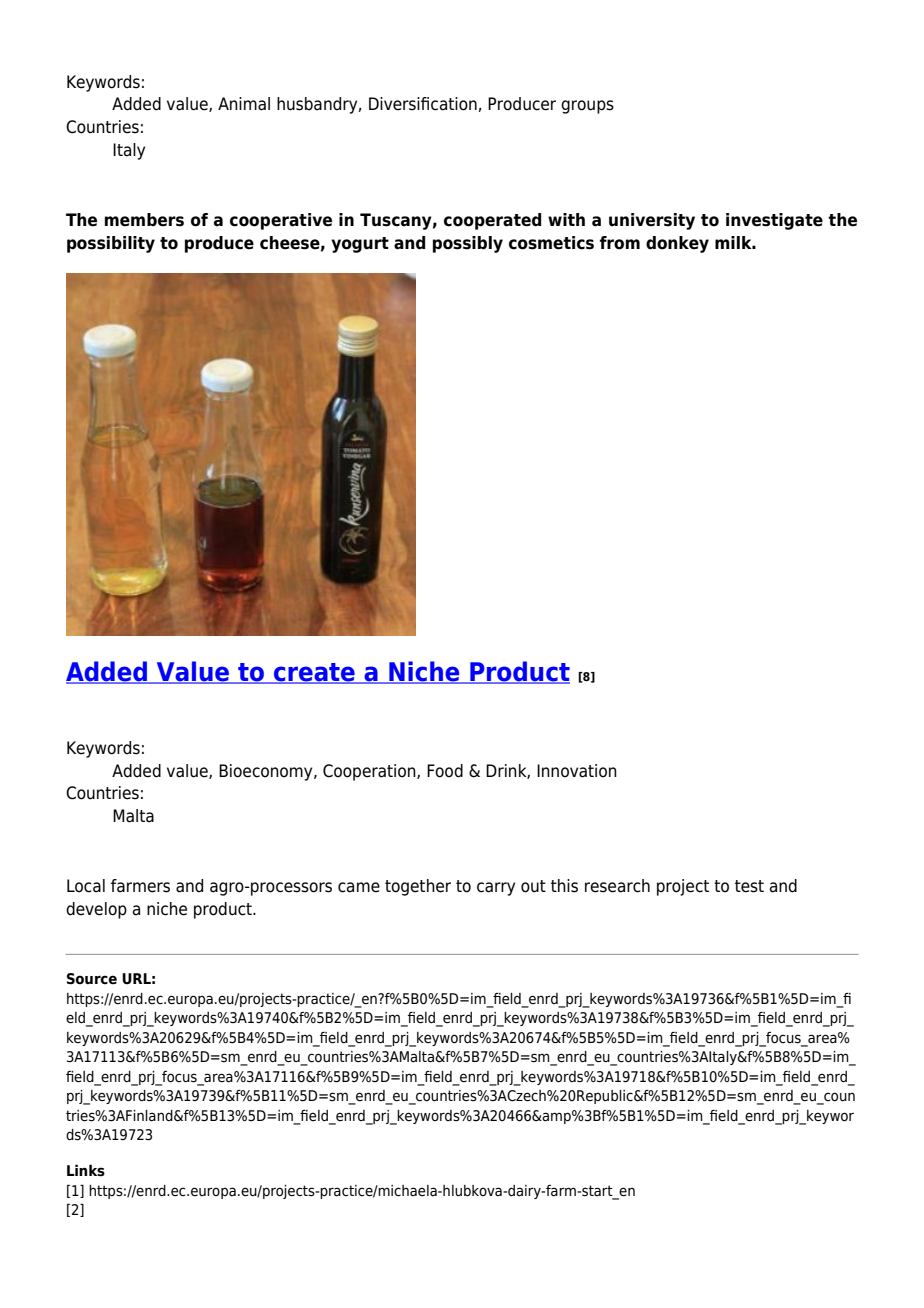  I want to click on cooperated, so click(492, 221).
